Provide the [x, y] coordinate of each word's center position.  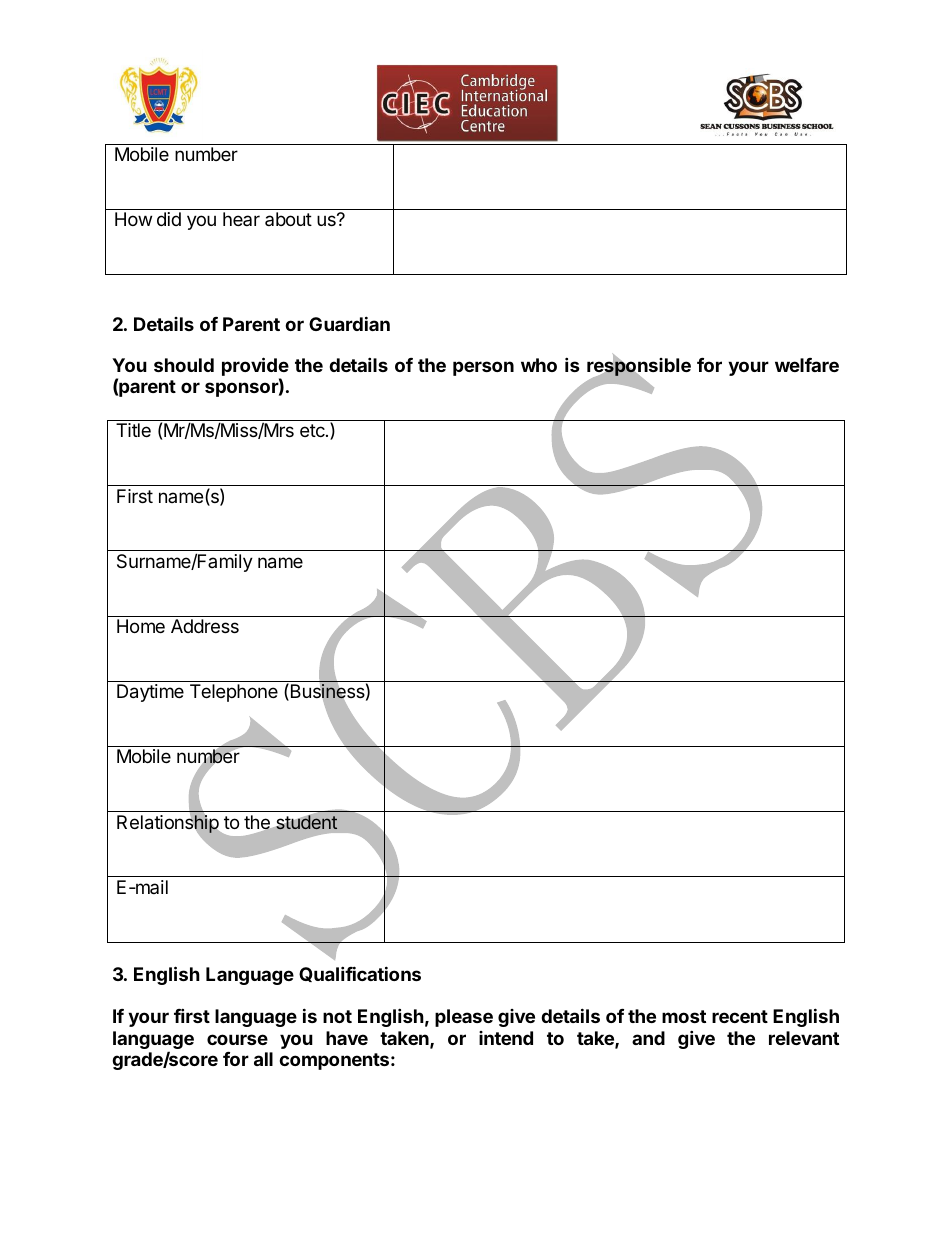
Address [205, 626]
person [483, 368]
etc [313, 430]
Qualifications [360, 974]
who [539, 365]
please [464, 1018]
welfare [807, 365]
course [237, 1039]
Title [133, 430]
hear [241, 219]
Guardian [349, 323]
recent [740, 1016]
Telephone [234, 693]
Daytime [150, 693]
